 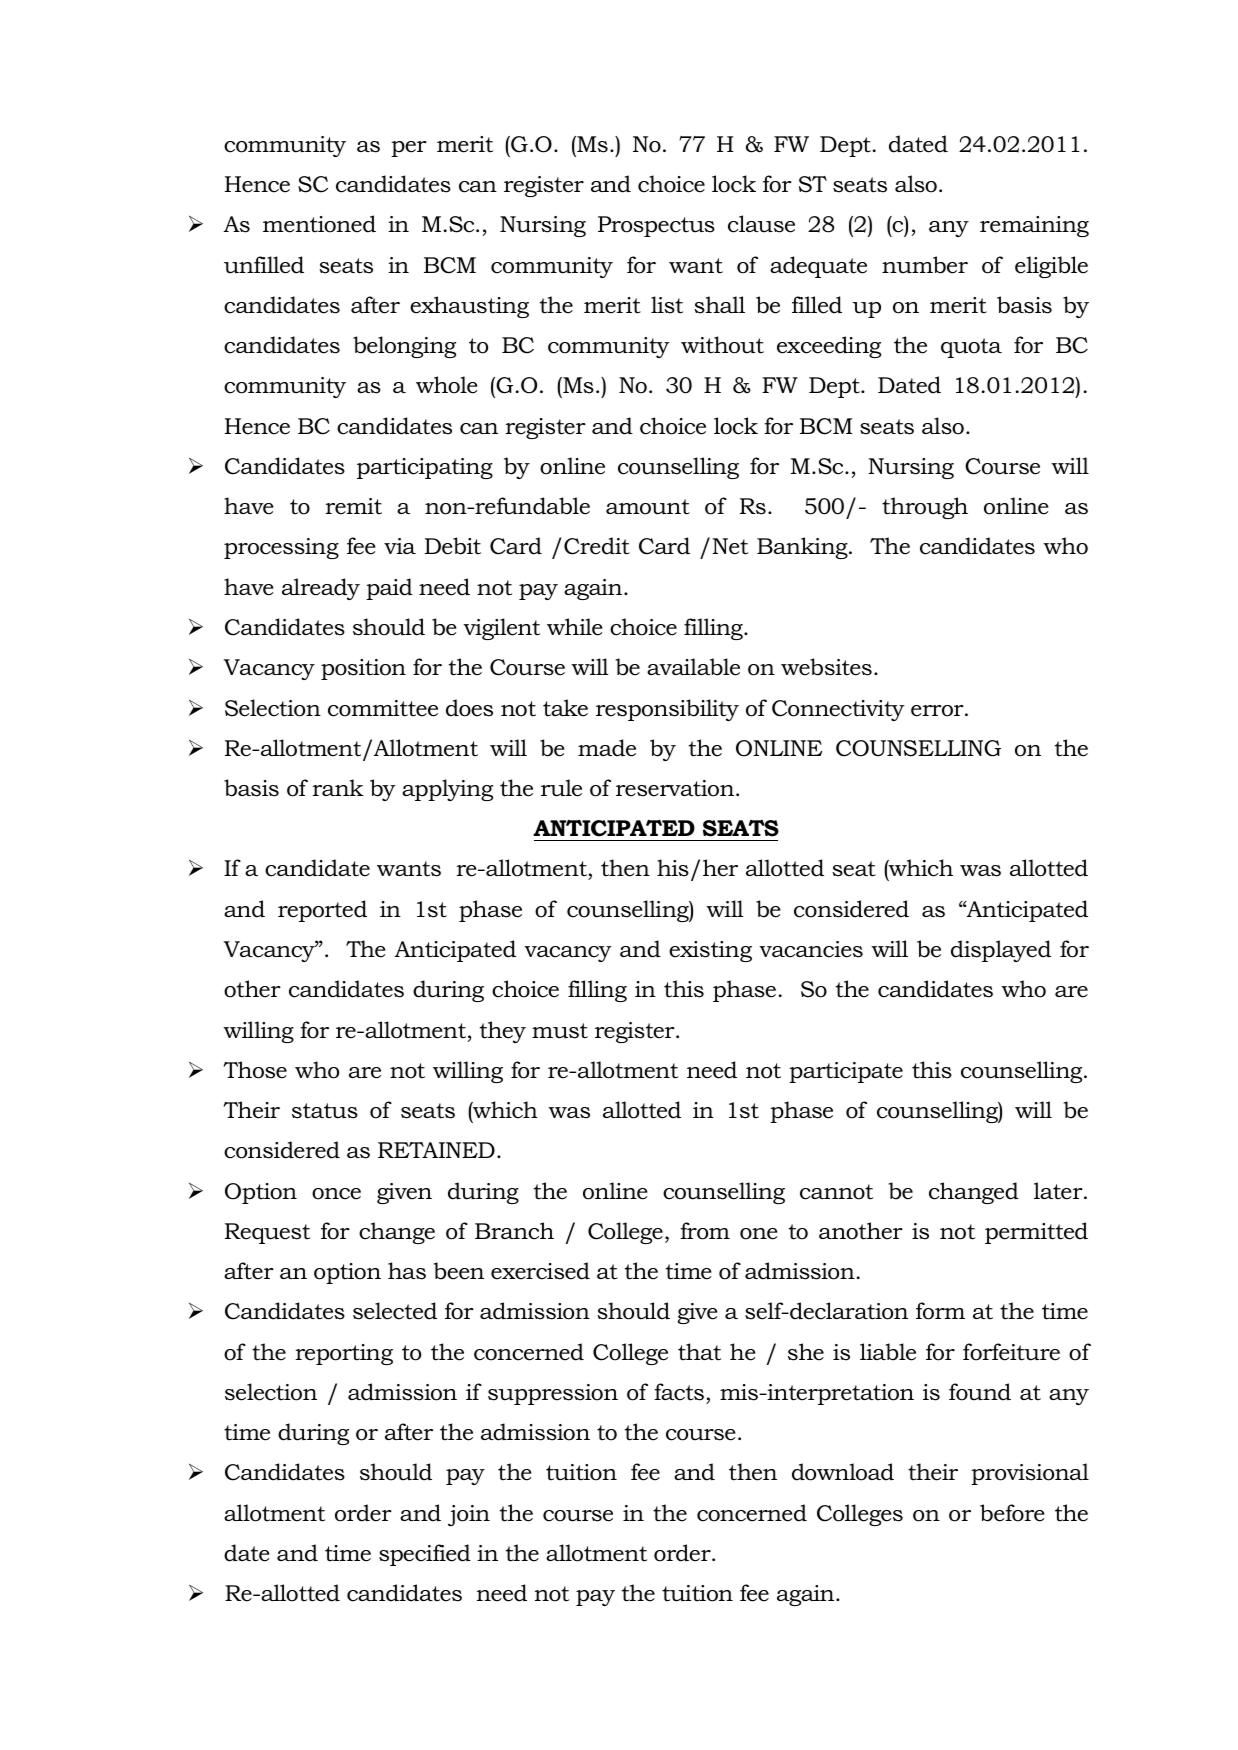 What do you see at coordinates (319, 224) in the screenshot?
I see `mentioned` at bounding box center [319, 224].
